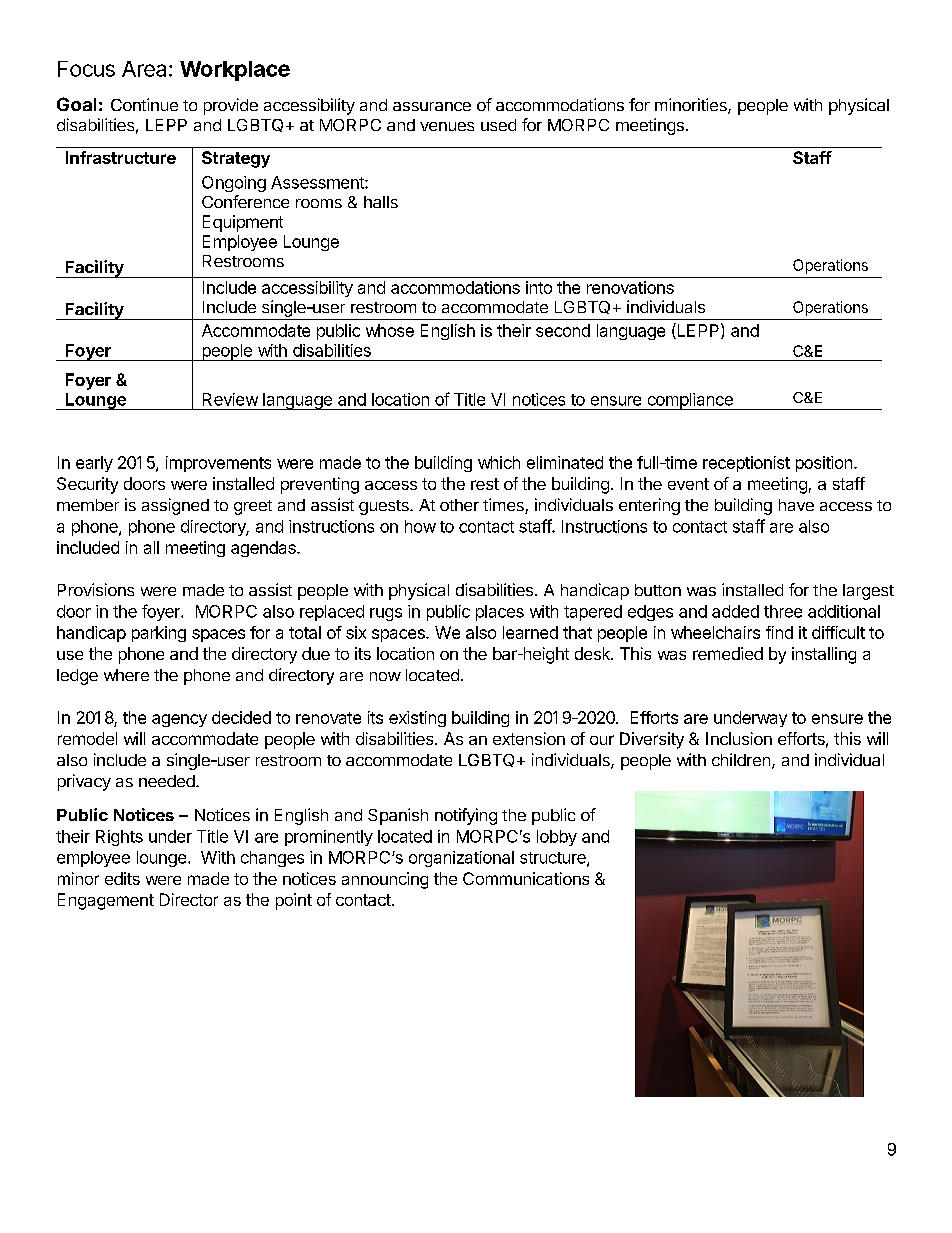  What do you see at coordinates (461, 859) in the screenshot?
I see `organizational` at bounding box center [461, 859].
